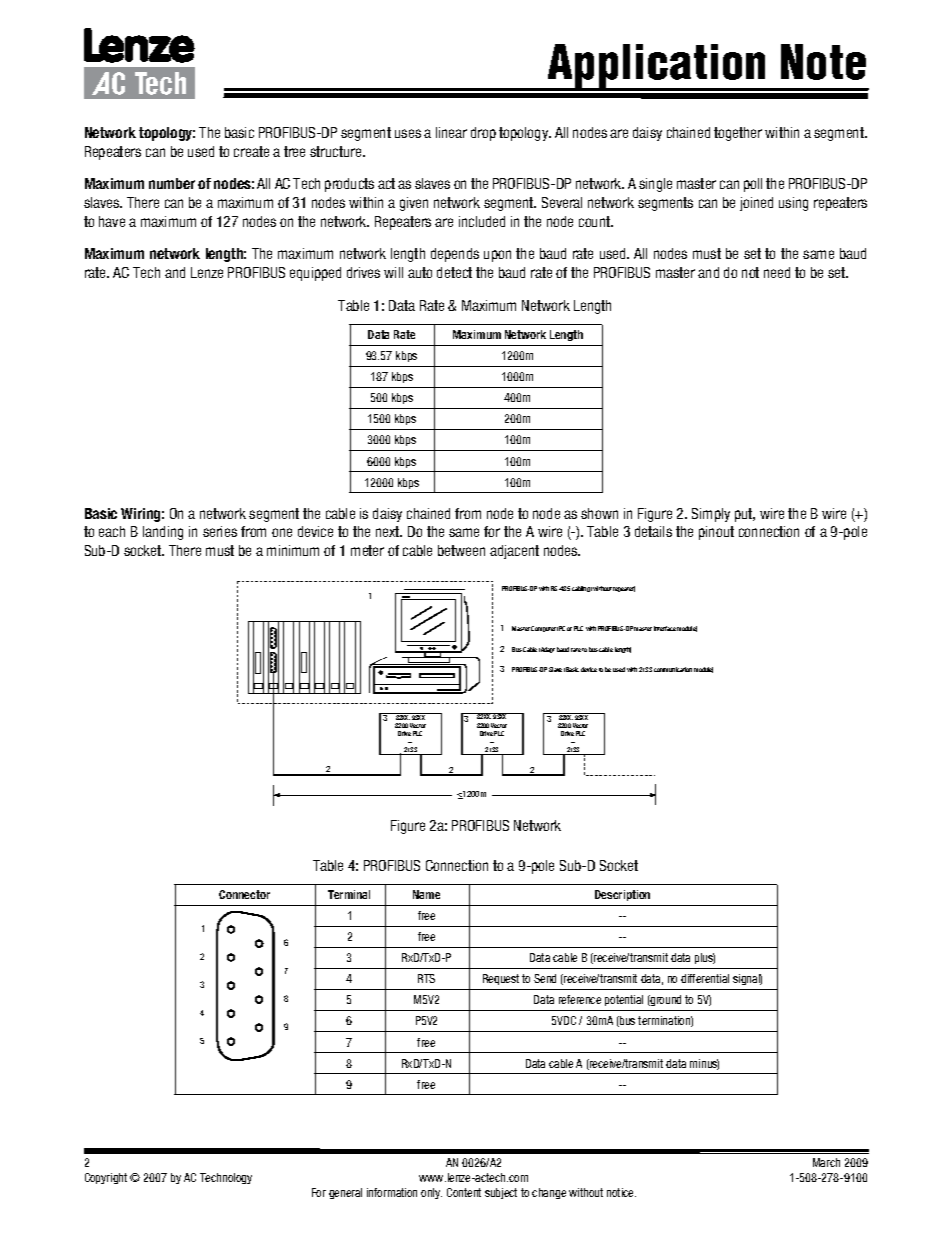 Image resolution: width=952 pixels, height=1233 pixels. I want to click on series, so click(220, 531).
